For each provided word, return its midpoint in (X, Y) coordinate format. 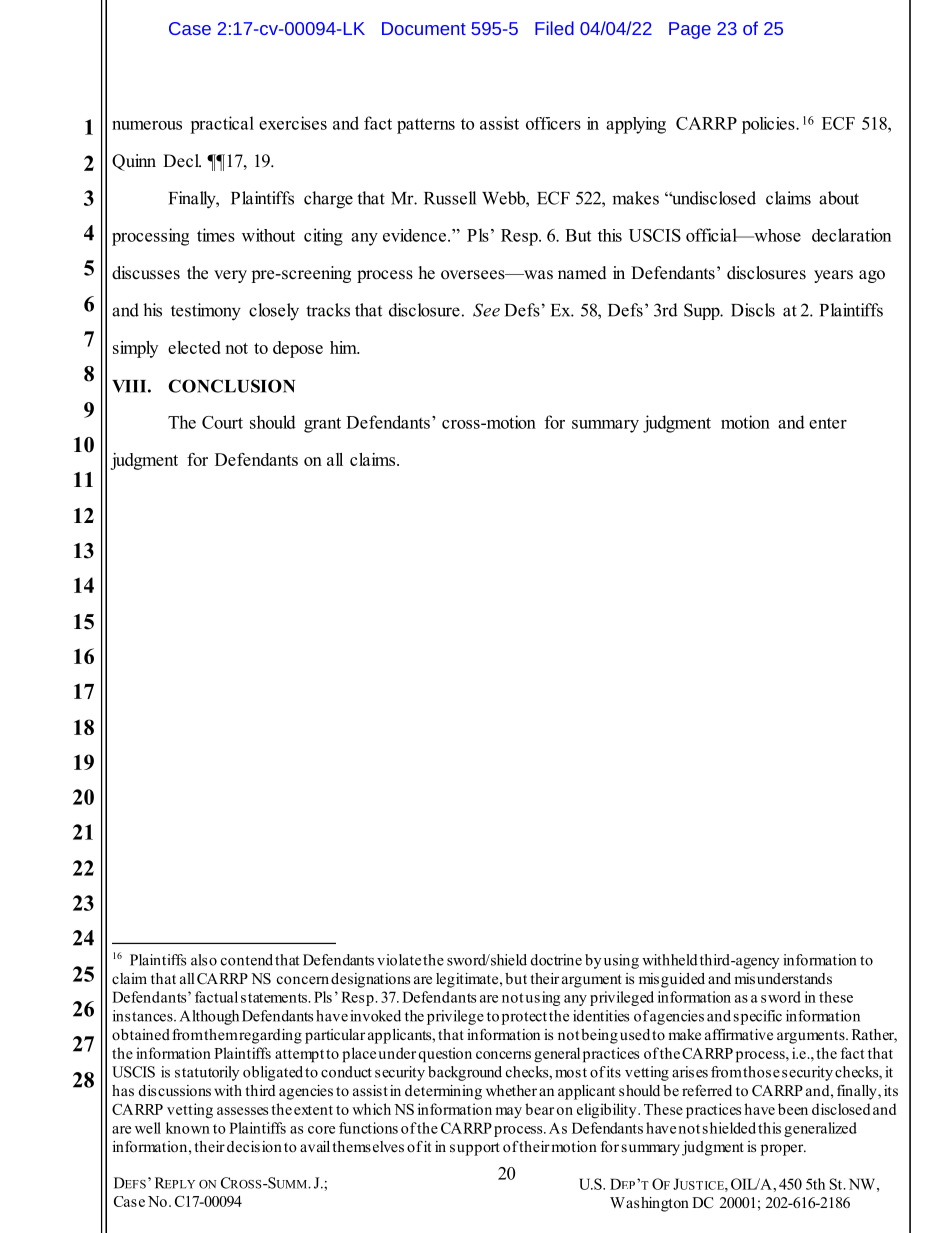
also (204, 960)
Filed (554, 28)
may (508, 1113)
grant (322, 425)
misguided (672, 980)
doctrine (556, 960)
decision (254, 1146)
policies (769, 125)
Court (222, 422)
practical (222, 125)
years (833, 276)
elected (194, 347)
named (582, 273)
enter (828, 423)
